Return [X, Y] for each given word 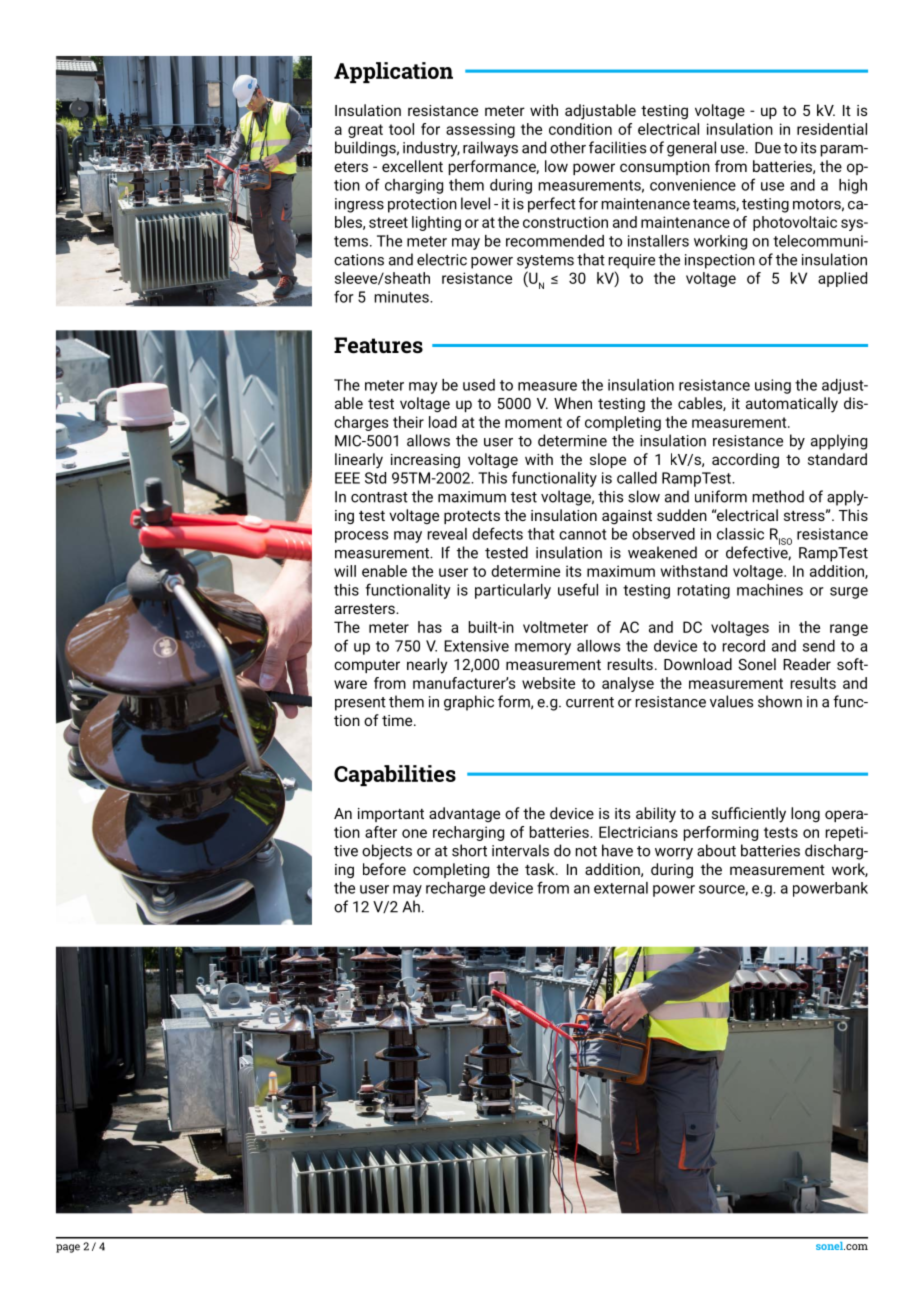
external [621, 888]
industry [431, 149]
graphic [469, 703]
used [479, 385]
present [360, 704]
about [716, 850]
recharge [455, 889]
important [391, 815]
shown [780, 701]
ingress [359, 205]
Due [768, 148]
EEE [347, 478]
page [68, 1248]
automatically [792, 405]
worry [674, 854]
